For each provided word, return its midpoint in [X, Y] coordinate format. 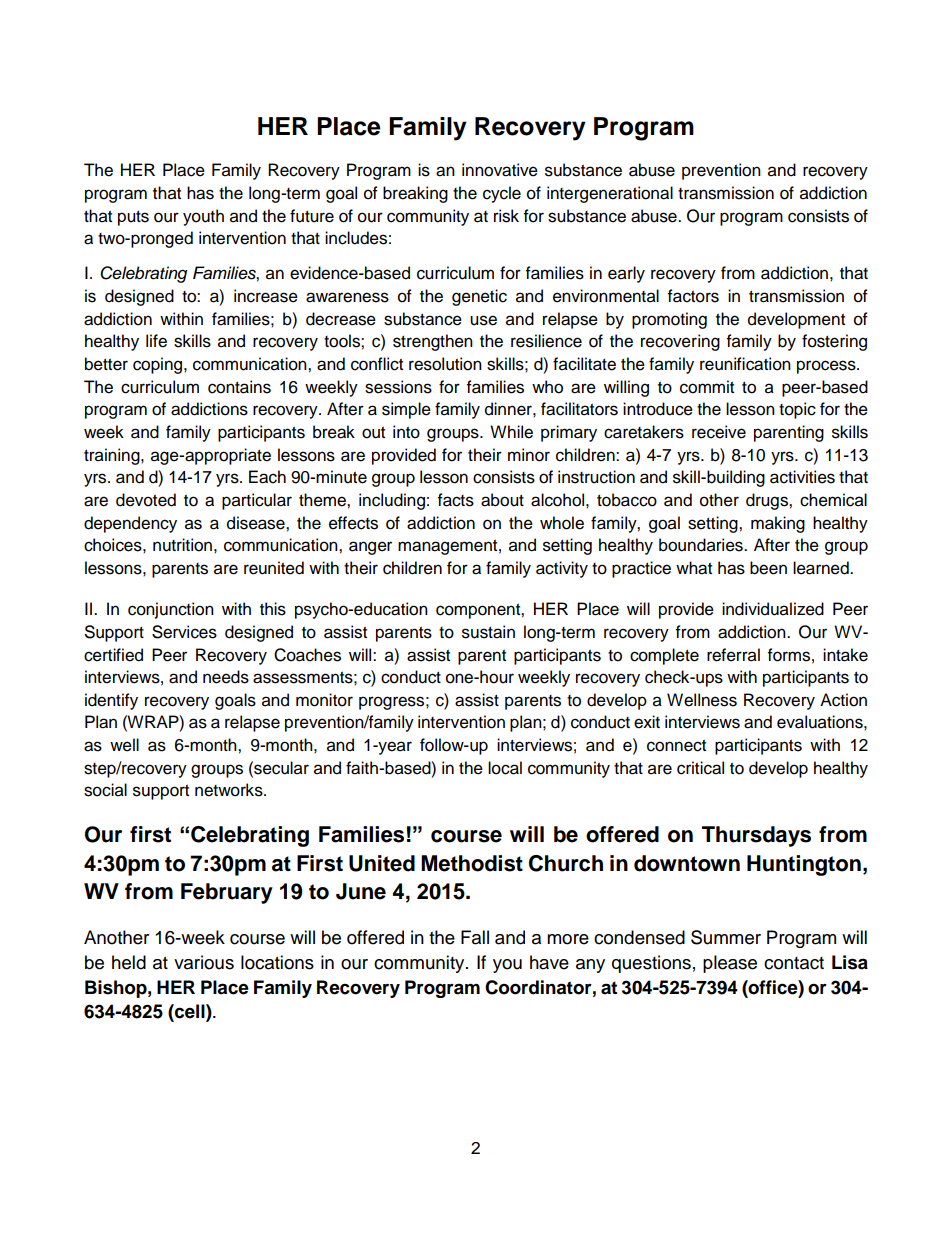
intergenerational [610, 194]
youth [203, 217]
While [511, 432]
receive [719, 432]
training [113, 456]
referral [733, 655]
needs [226, 677]
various [204, 962]
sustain [488, 632]
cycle [502, 194]
